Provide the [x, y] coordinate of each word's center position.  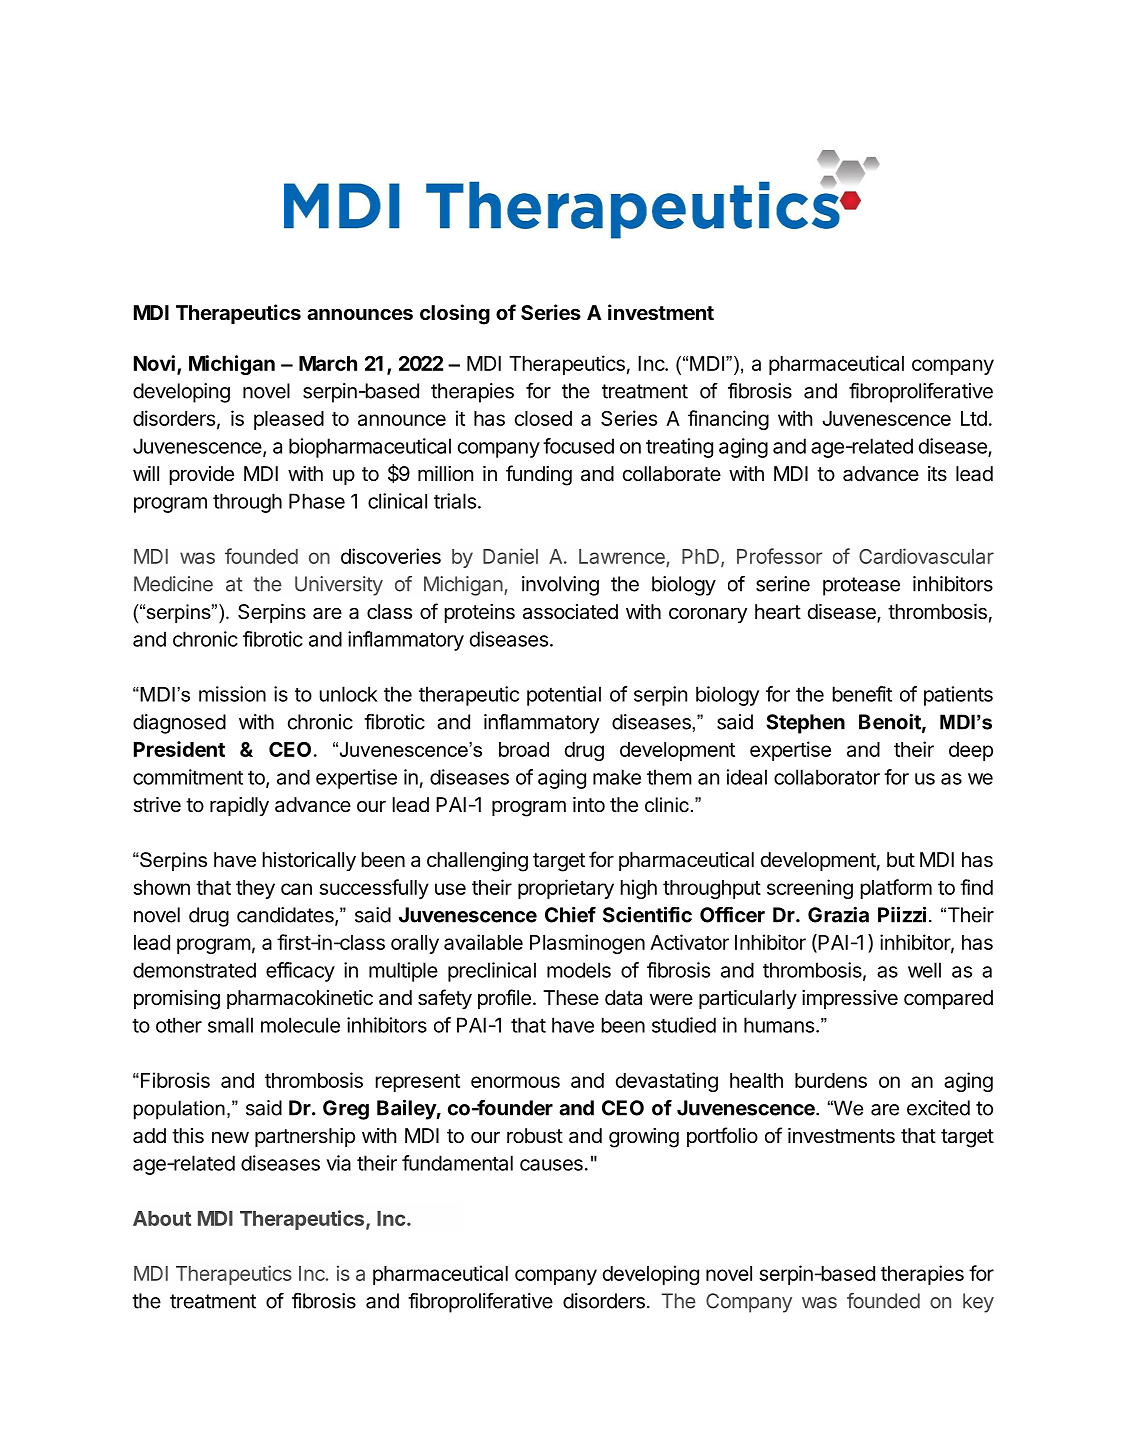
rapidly [239, 806]
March [328, 363]
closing [455, 314]
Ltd [974, 418]
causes [551, 1165]
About [162, 1218]
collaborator [827, 777]
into [589, 804]
